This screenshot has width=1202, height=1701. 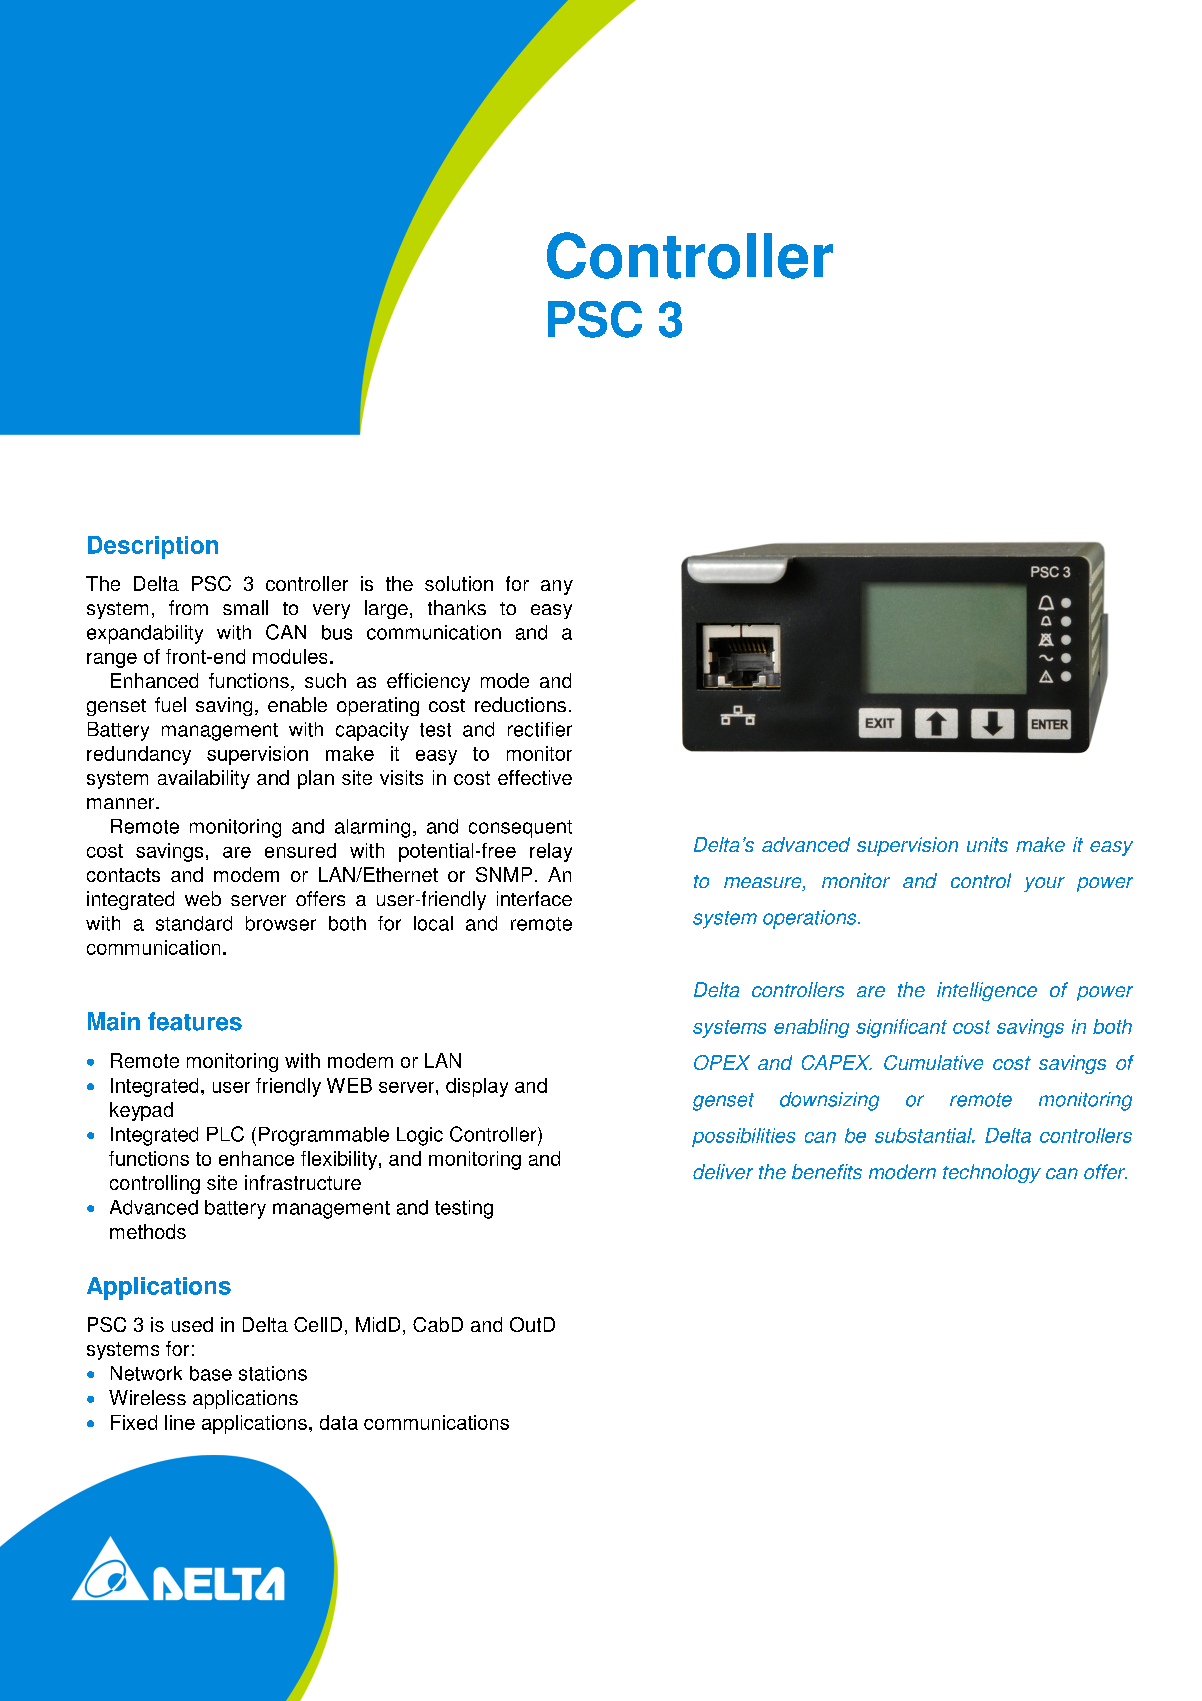 I want to click on solution, so click(x=459, y=583).
